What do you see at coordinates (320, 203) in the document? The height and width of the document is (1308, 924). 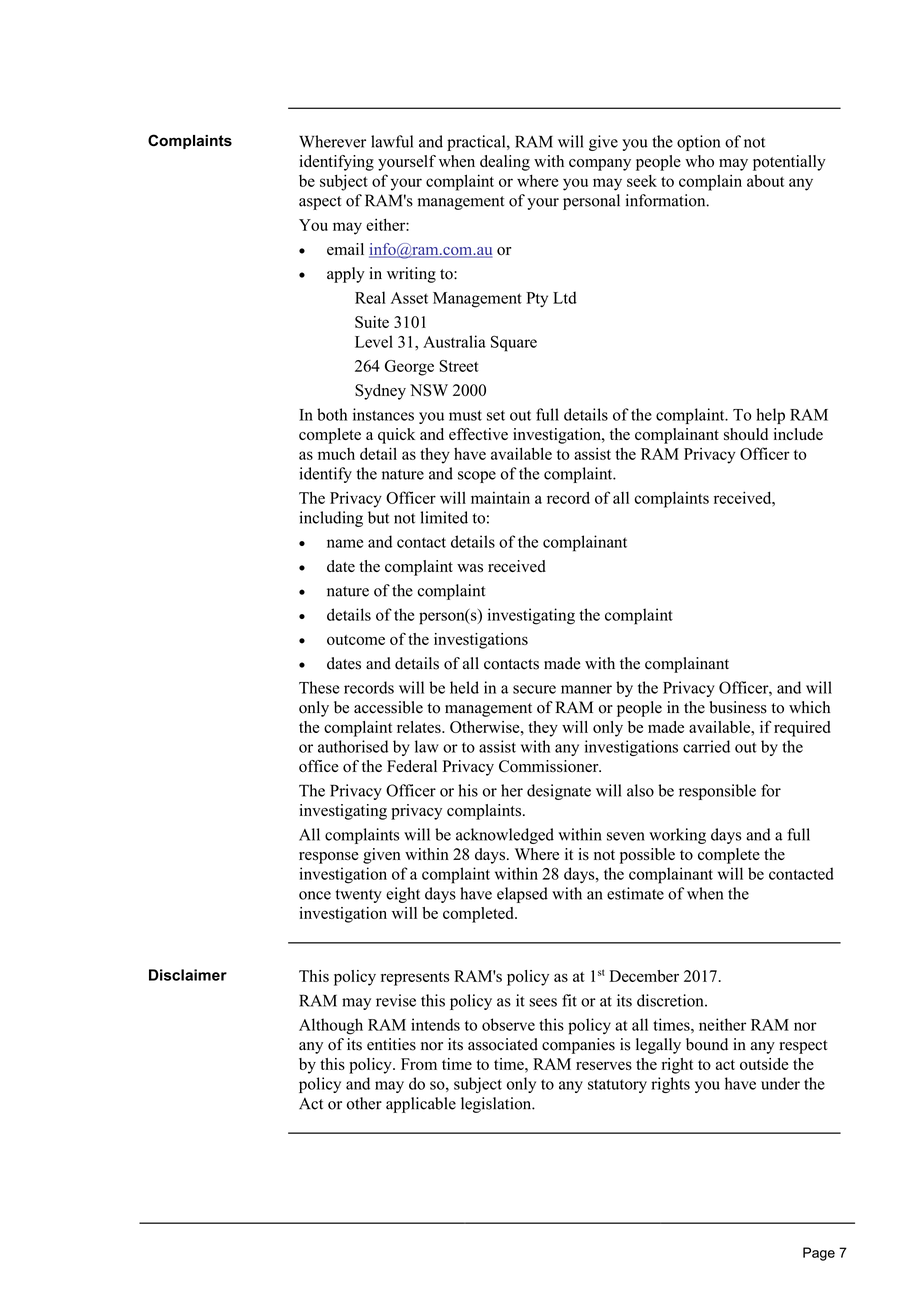 I see `aspect` at bounding box center [320, 203].
